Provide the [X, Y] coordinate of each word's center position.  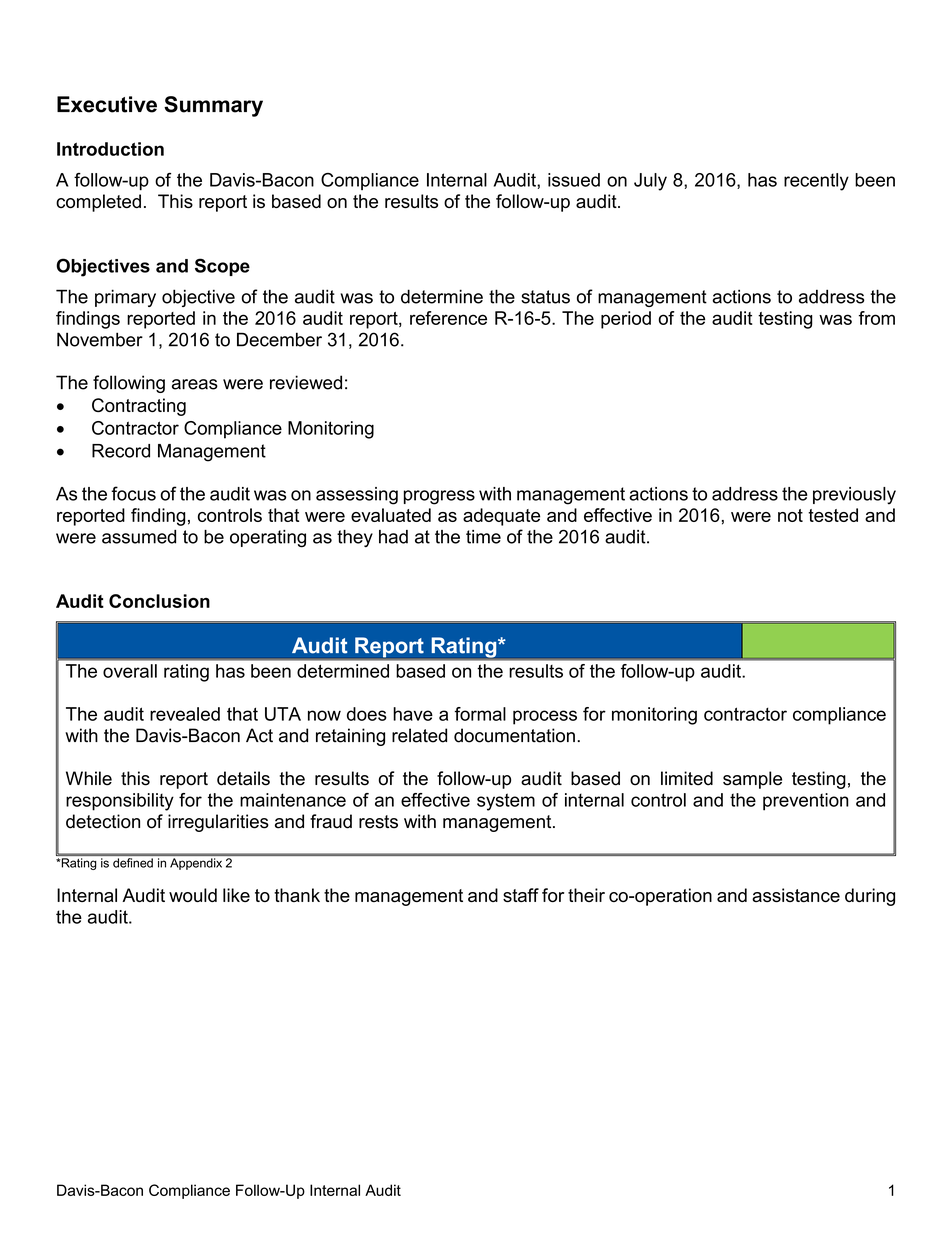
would [193, 895]
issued [574, 180]
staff [521, 895]
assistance [796, 895]
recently [816, 182]
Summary [213, 106]
